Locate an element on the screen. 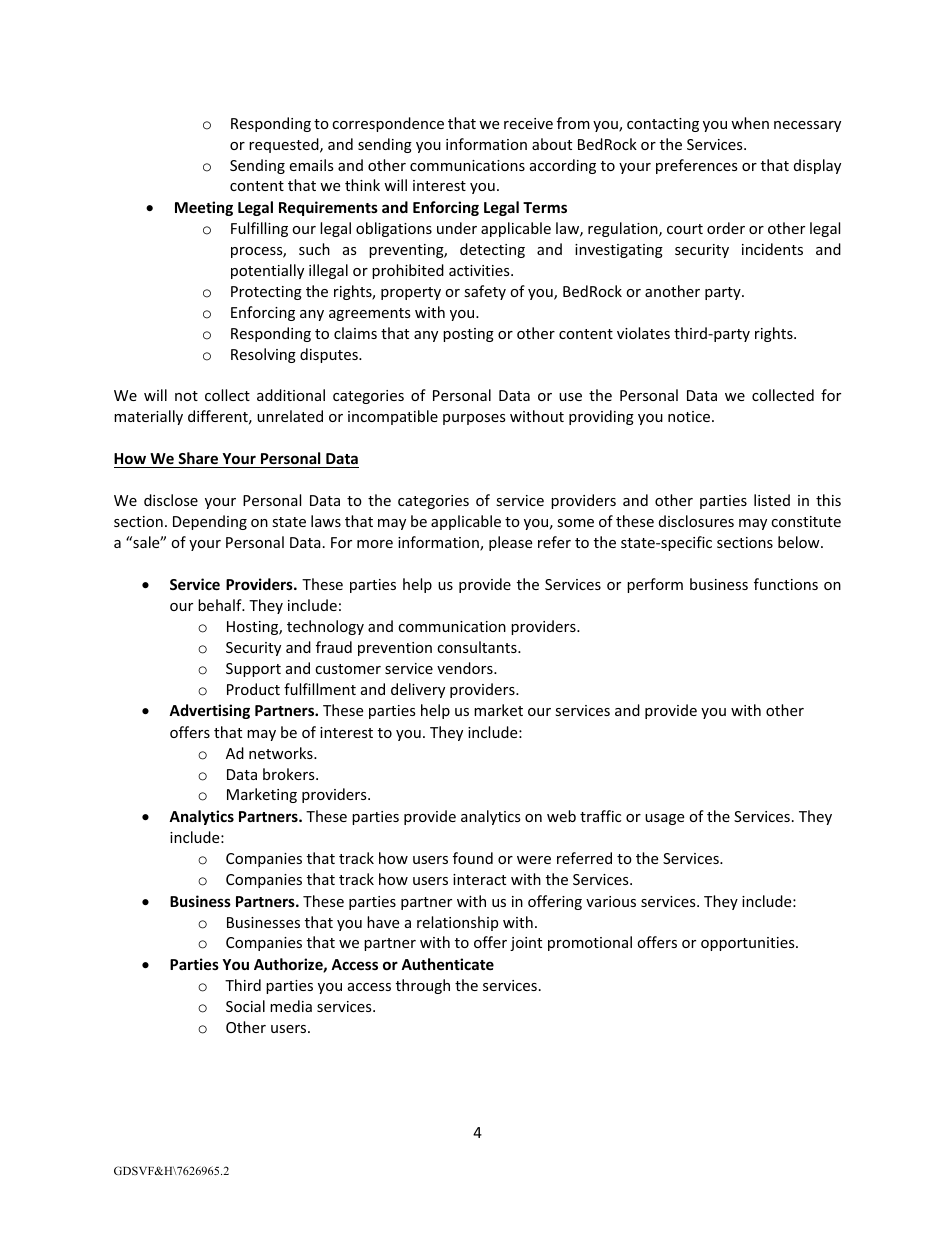 This screenshot has width=952, height=1233. functions is located at coordinates (786, 584).
